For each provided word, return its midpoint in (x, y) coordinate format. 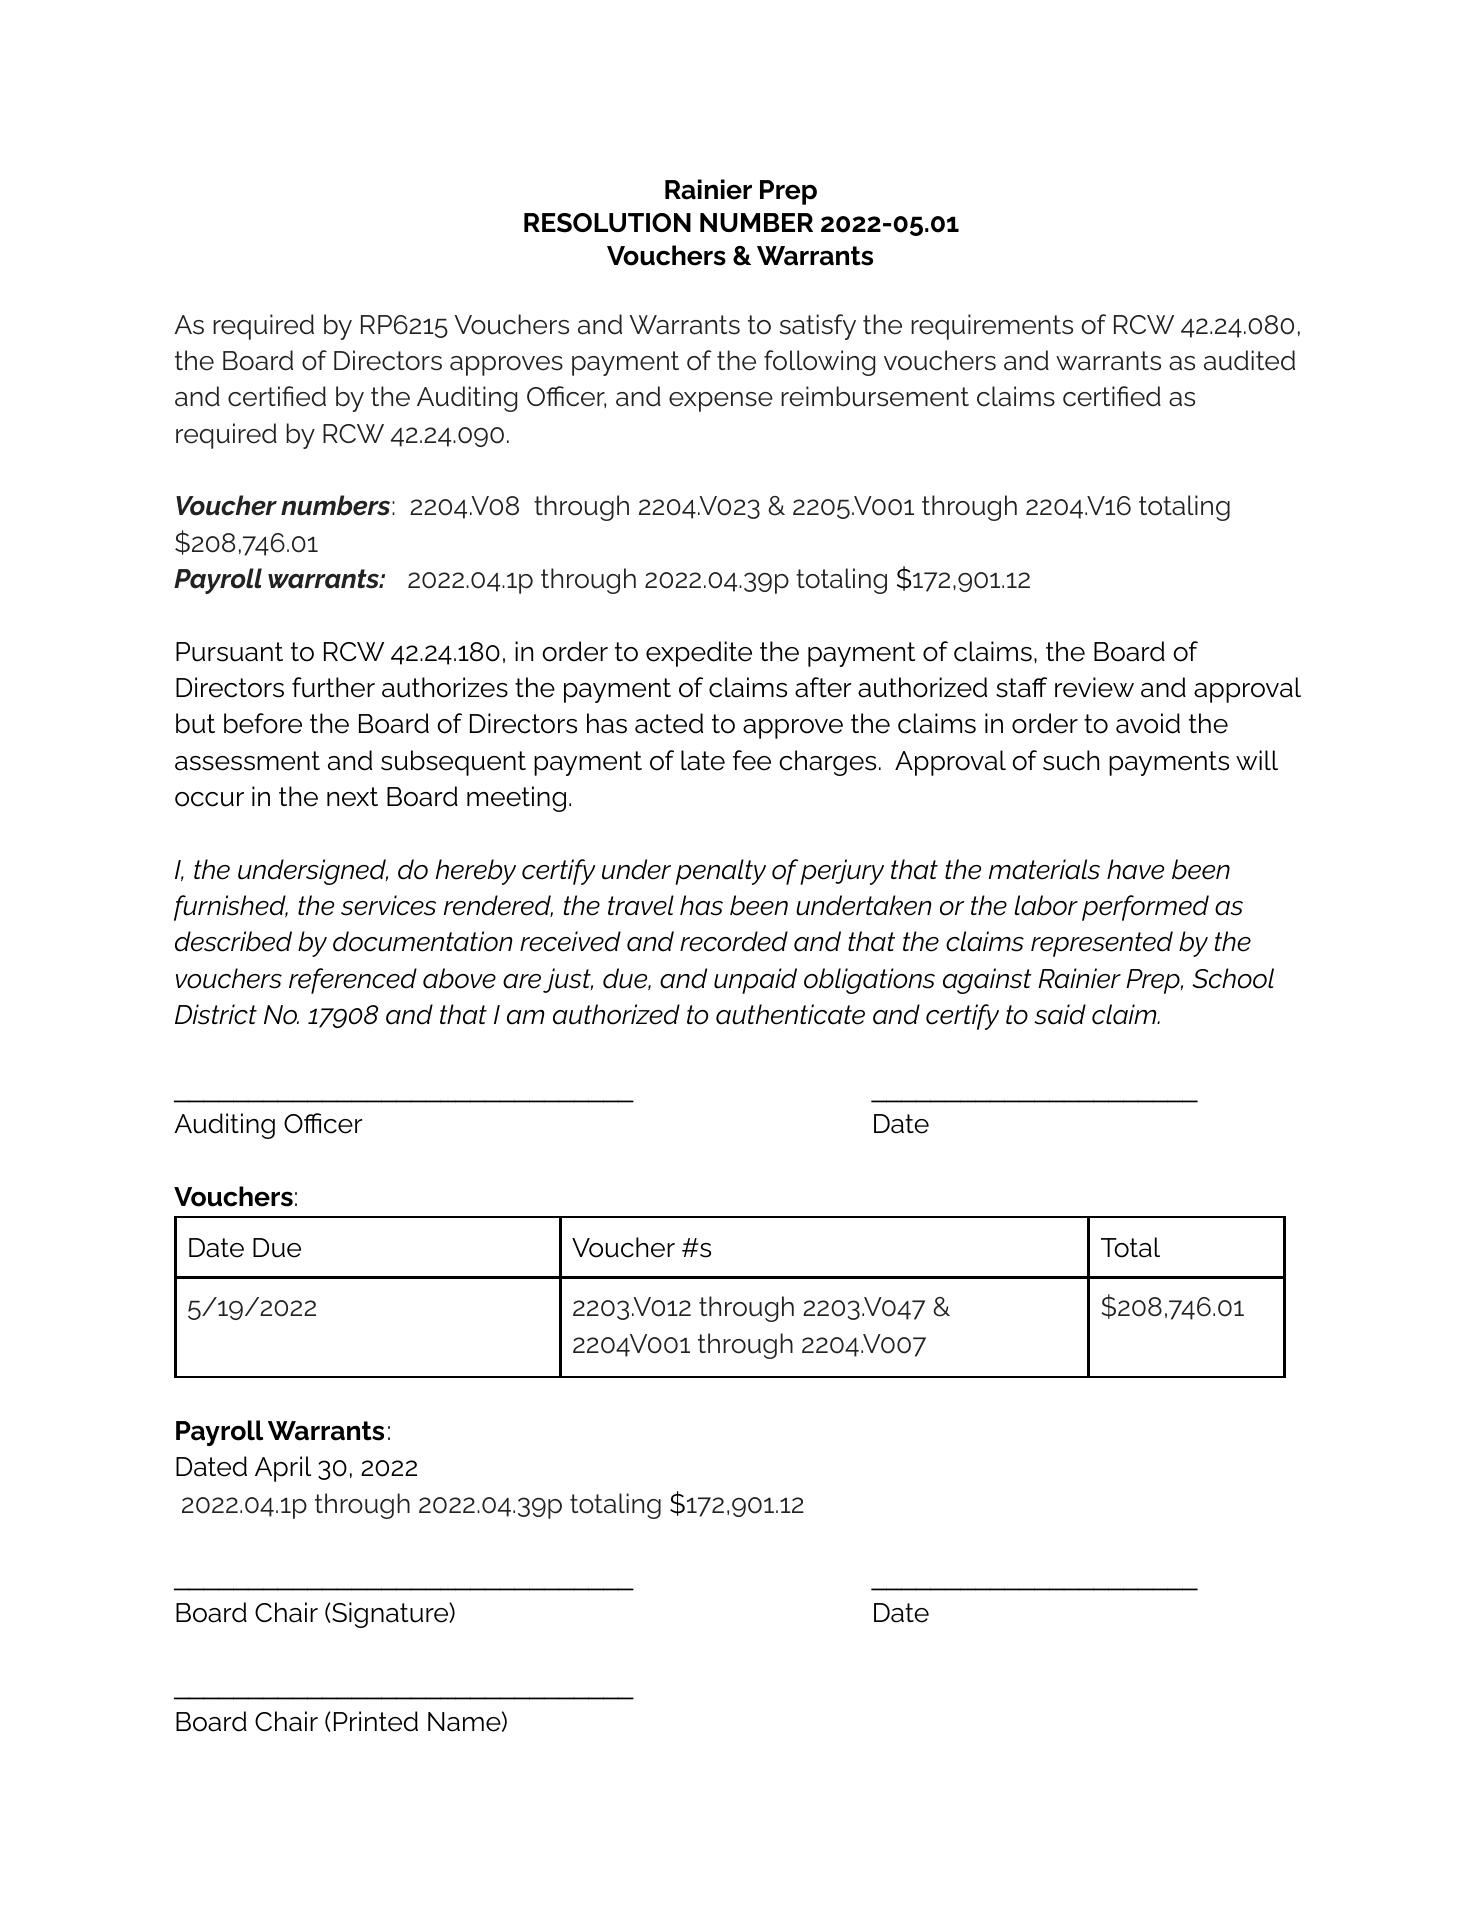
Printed (376, 1721)
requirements (992, 327)
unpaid (755, 981)
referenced (353, 981)
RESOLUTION (607, 223)
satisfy (818, 327)
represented (1102, 944)
